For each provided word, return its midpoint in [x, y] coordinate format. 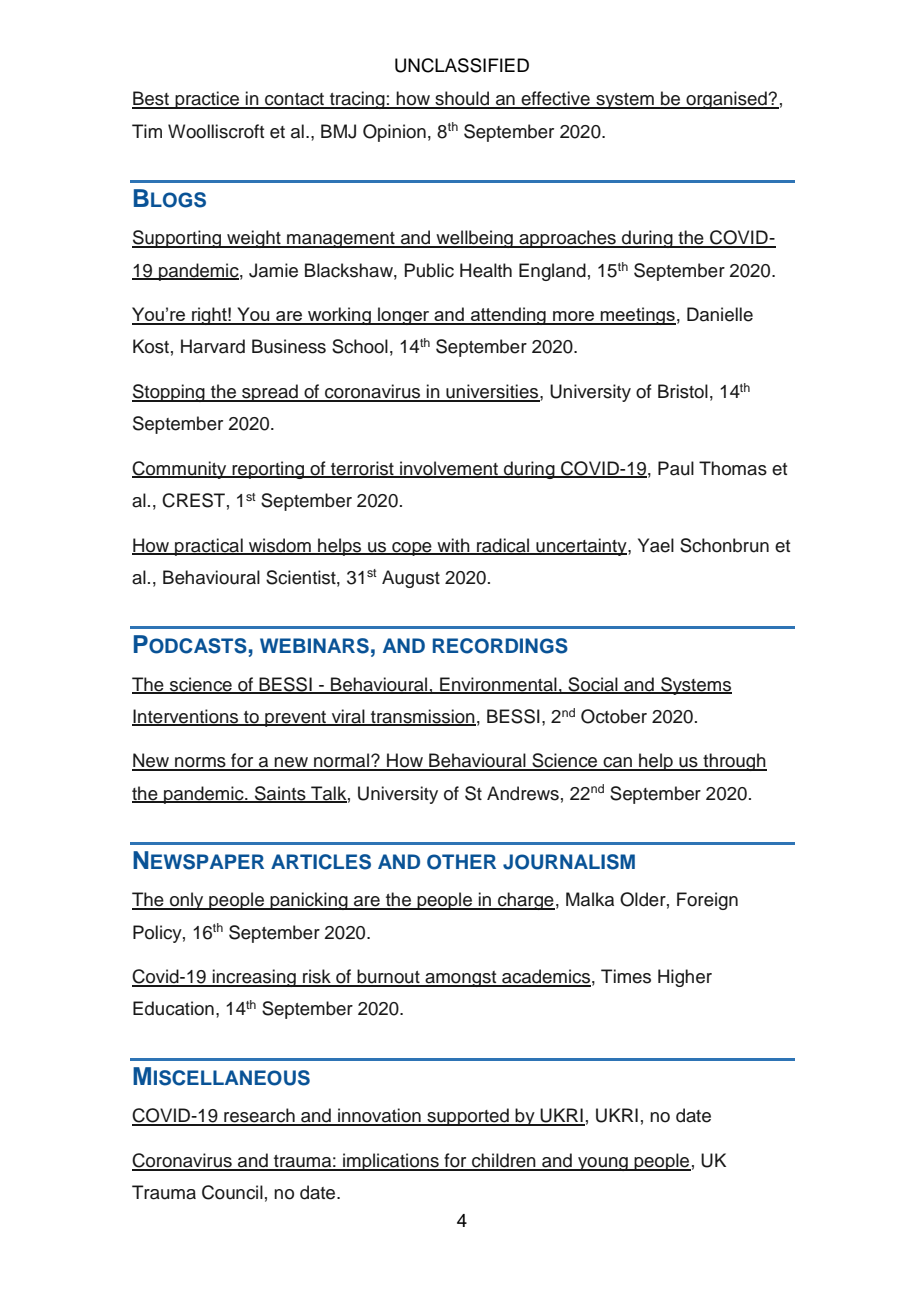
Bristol [683, 391]
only [187, 901]
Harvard [213, 346]
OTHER [461, 862]
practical [209, 547]
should [462, 99]
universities [492, 392]
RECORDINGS [500, 646]
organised [726, 100]
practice [207, 100]
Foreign [707, 901]
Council [232, 1192]
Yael [656, 545]
